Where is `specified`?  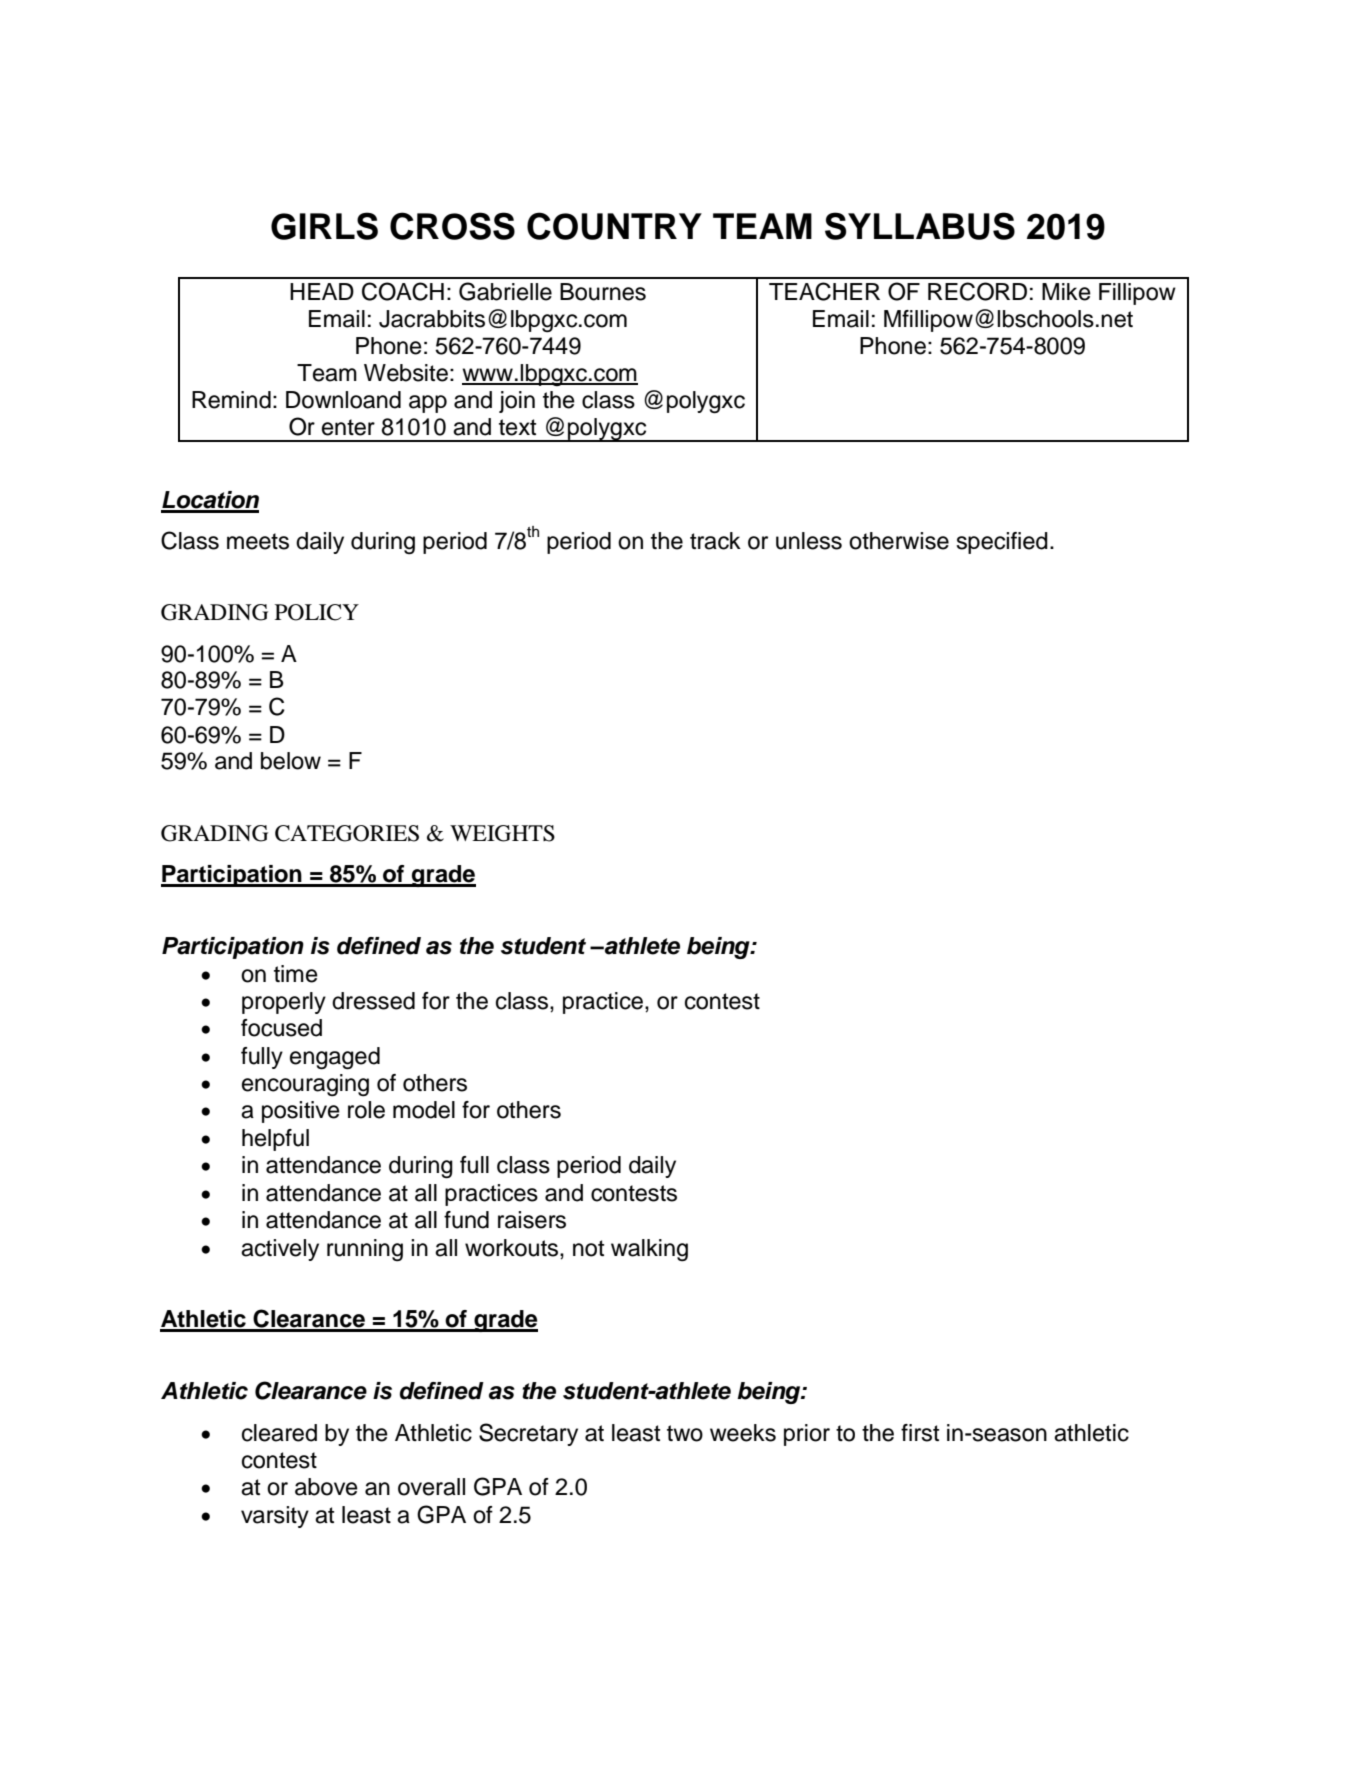
specified is located at coordinates (1002, 543).
